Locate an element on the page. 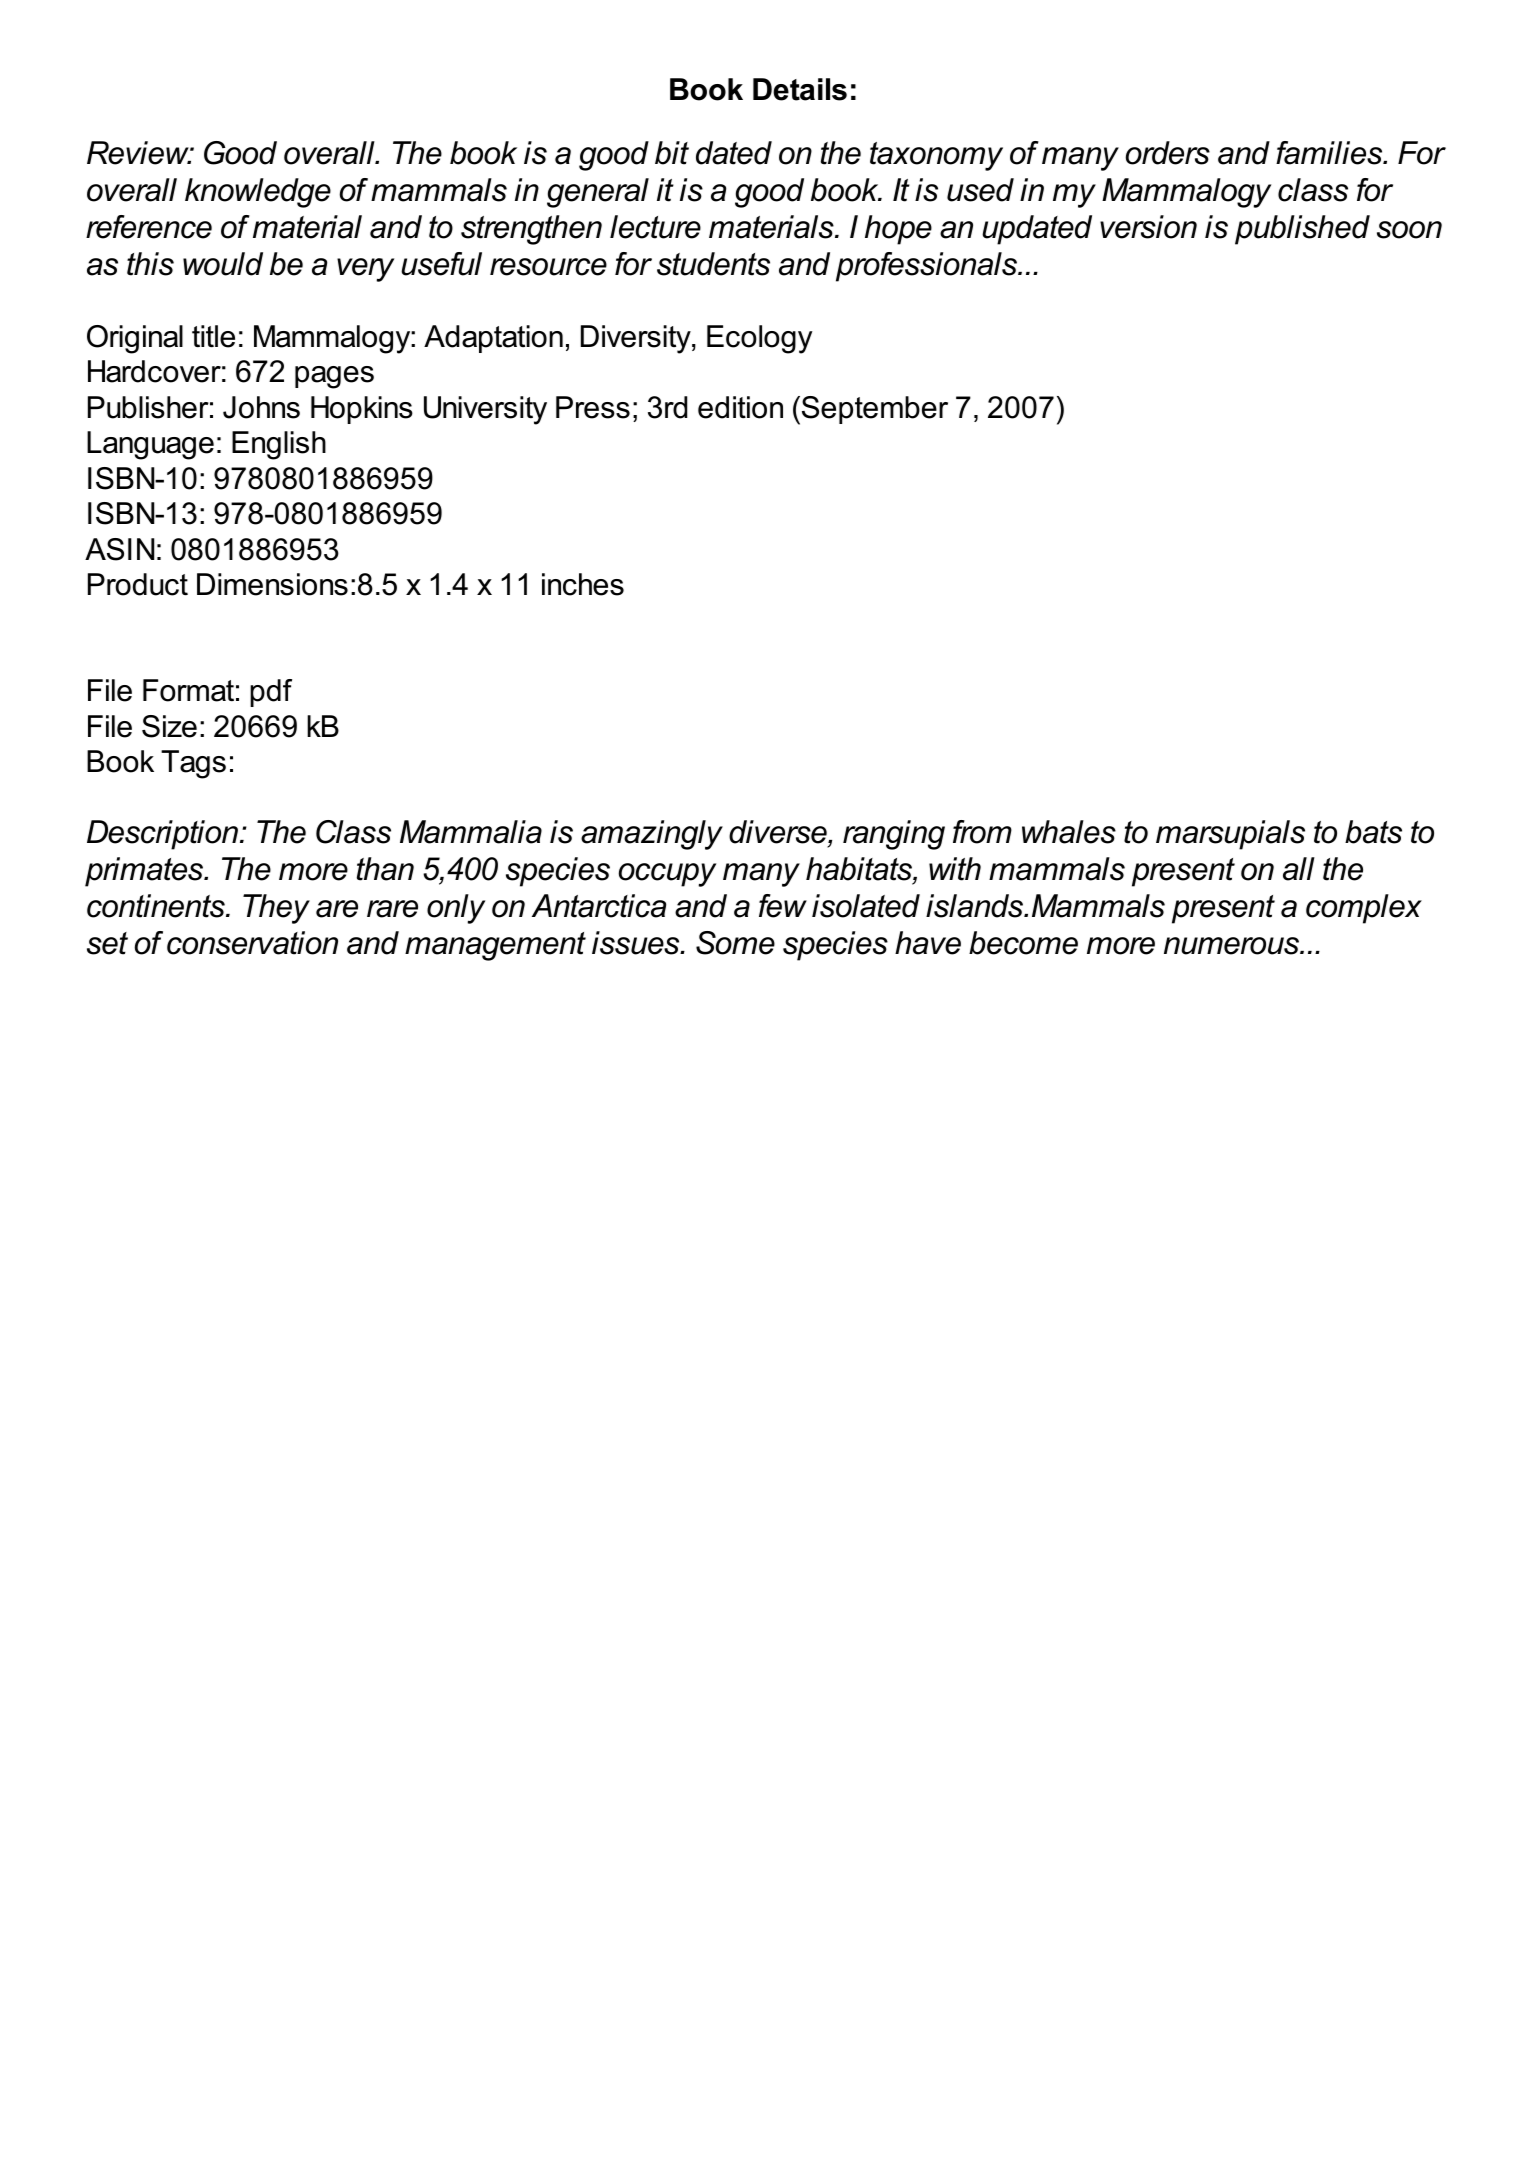 This document has height=2162, width=1528. knowledge is located at coordinates (258, 193).
